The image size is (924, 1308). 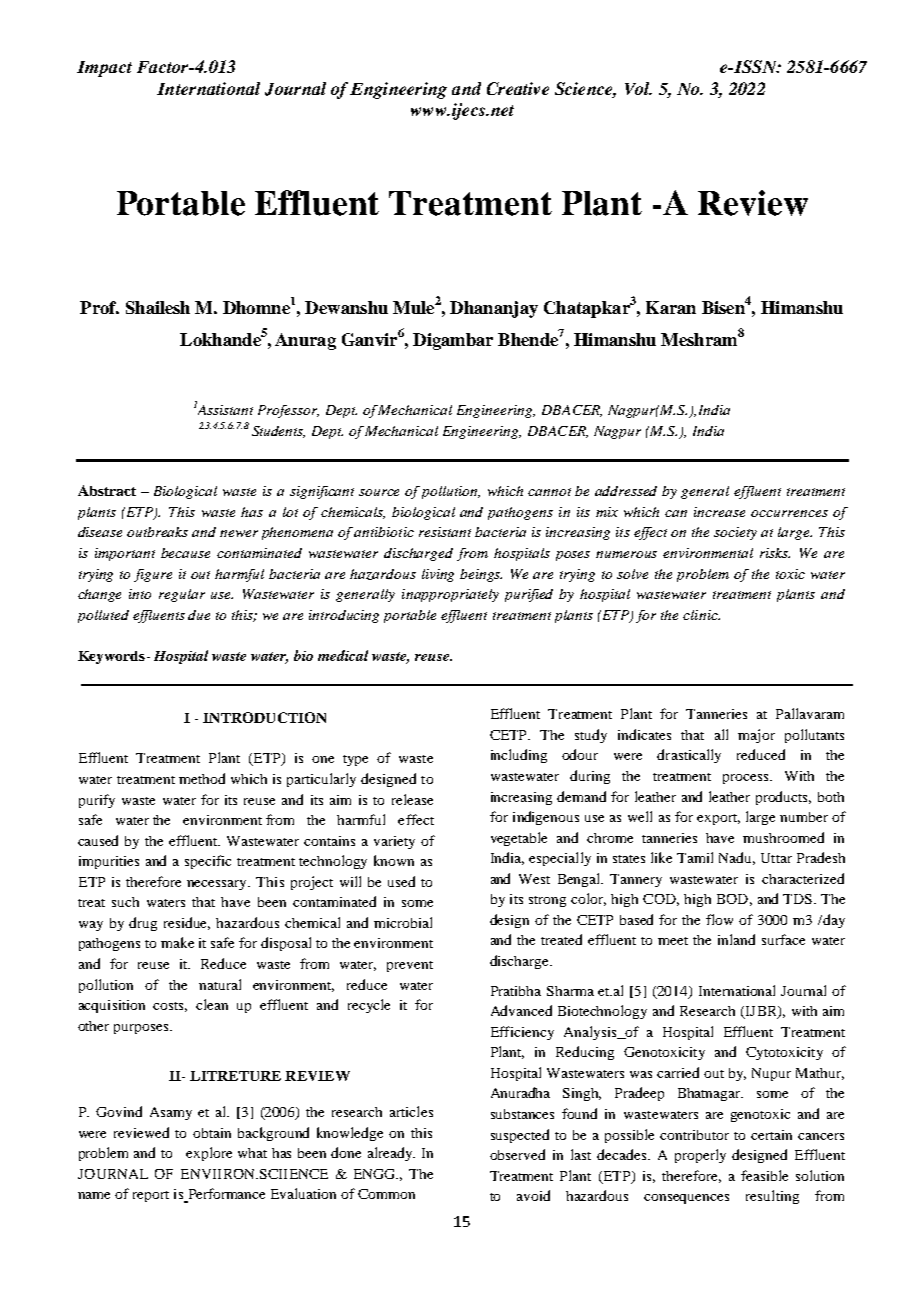 What do you see at coordinates (719, 919) in the screenshot?
I see `flow` at bounding box center [719, 919].
